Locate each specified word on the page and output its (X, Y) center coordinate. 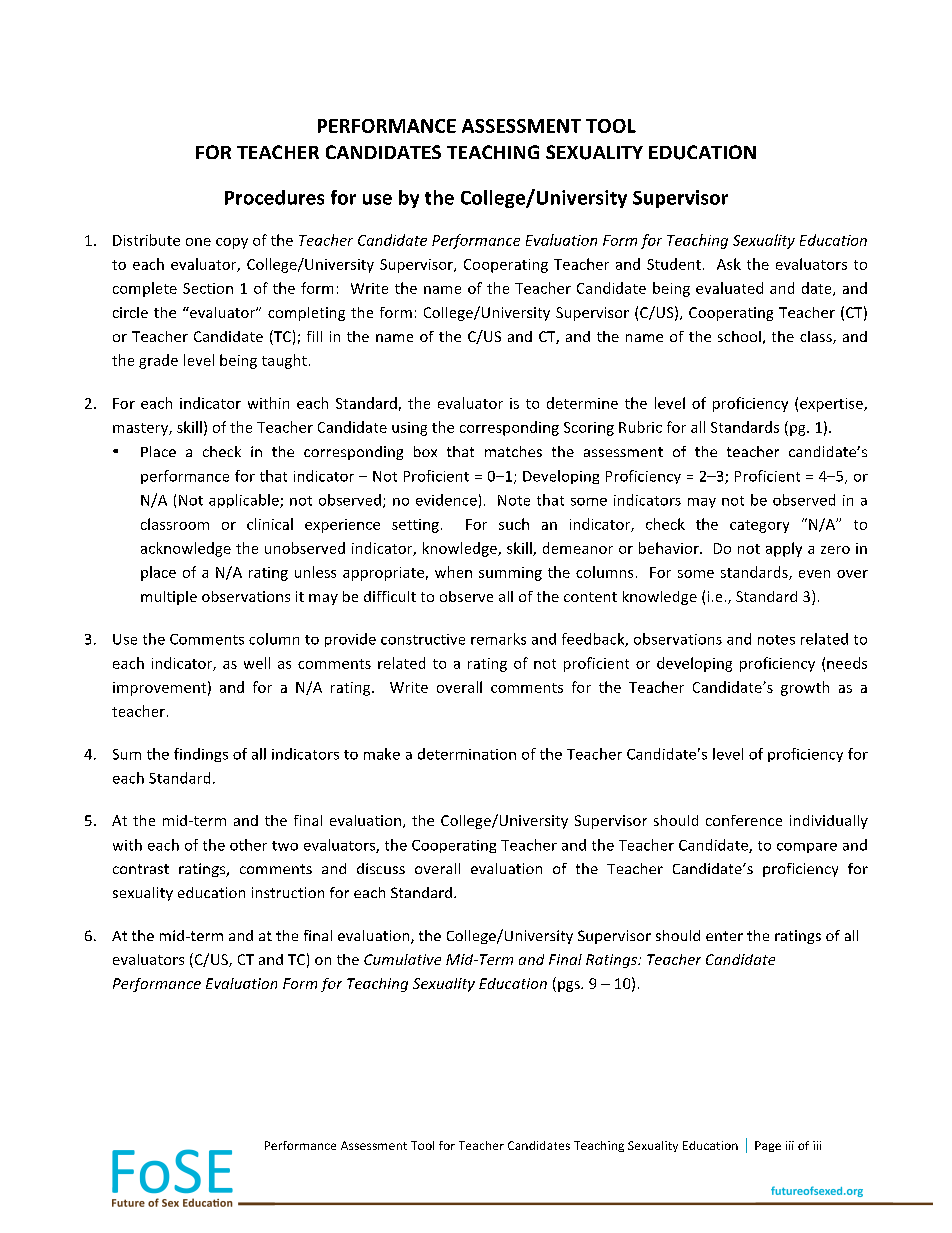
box (425, 451)
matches (513, 451)
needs (847, 663)
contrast (141, 869)
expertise (832, 405)
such (514, 524)
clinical (270, 524)
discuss (381, 868)
